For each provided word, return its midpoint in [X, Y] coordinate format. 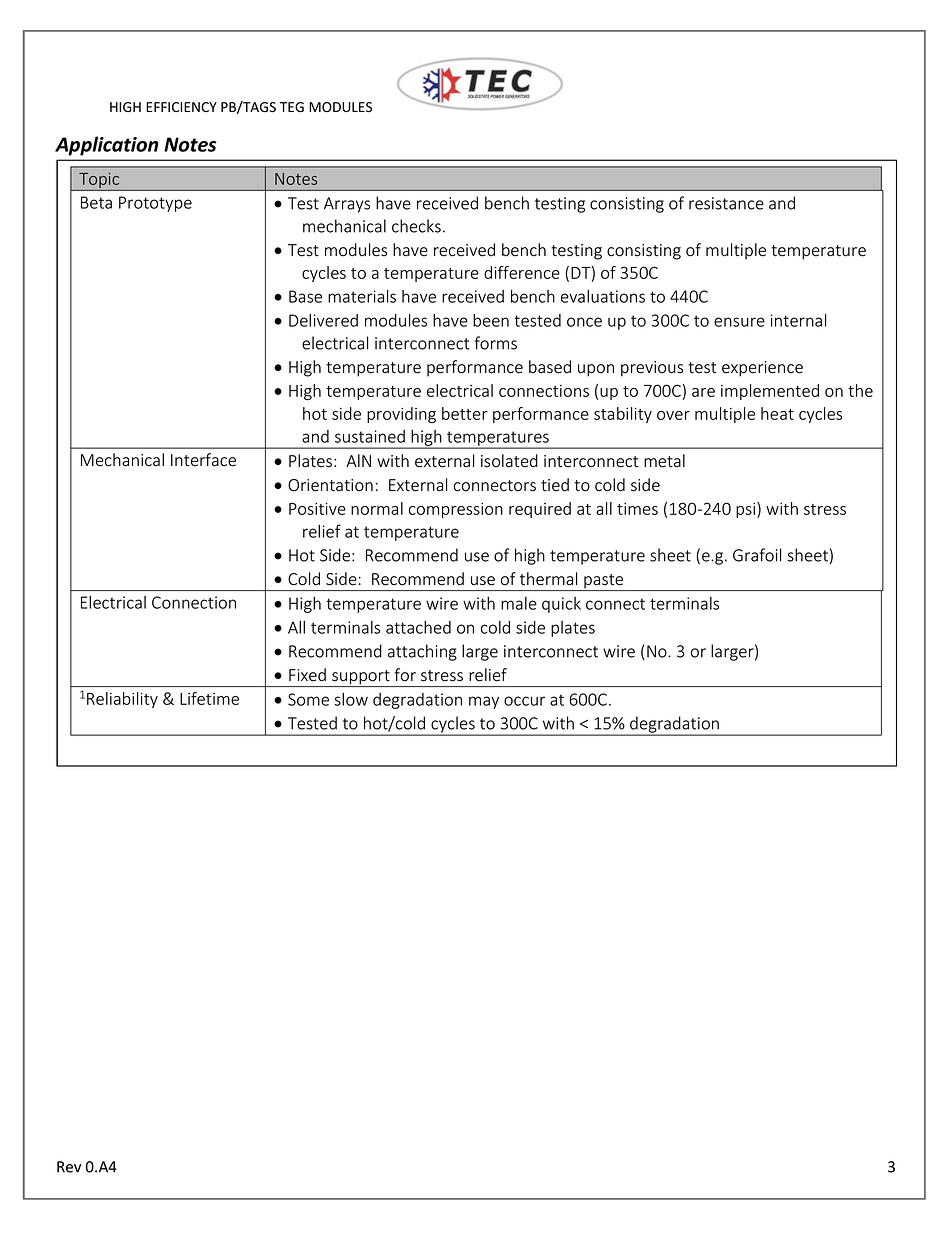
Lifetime [209, 698]
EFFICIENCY [181, 107]
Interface [203, 460]
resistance [726, 203]
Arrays [347, 205]
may [484, 702]
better [465, 413]
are [703, 392]
